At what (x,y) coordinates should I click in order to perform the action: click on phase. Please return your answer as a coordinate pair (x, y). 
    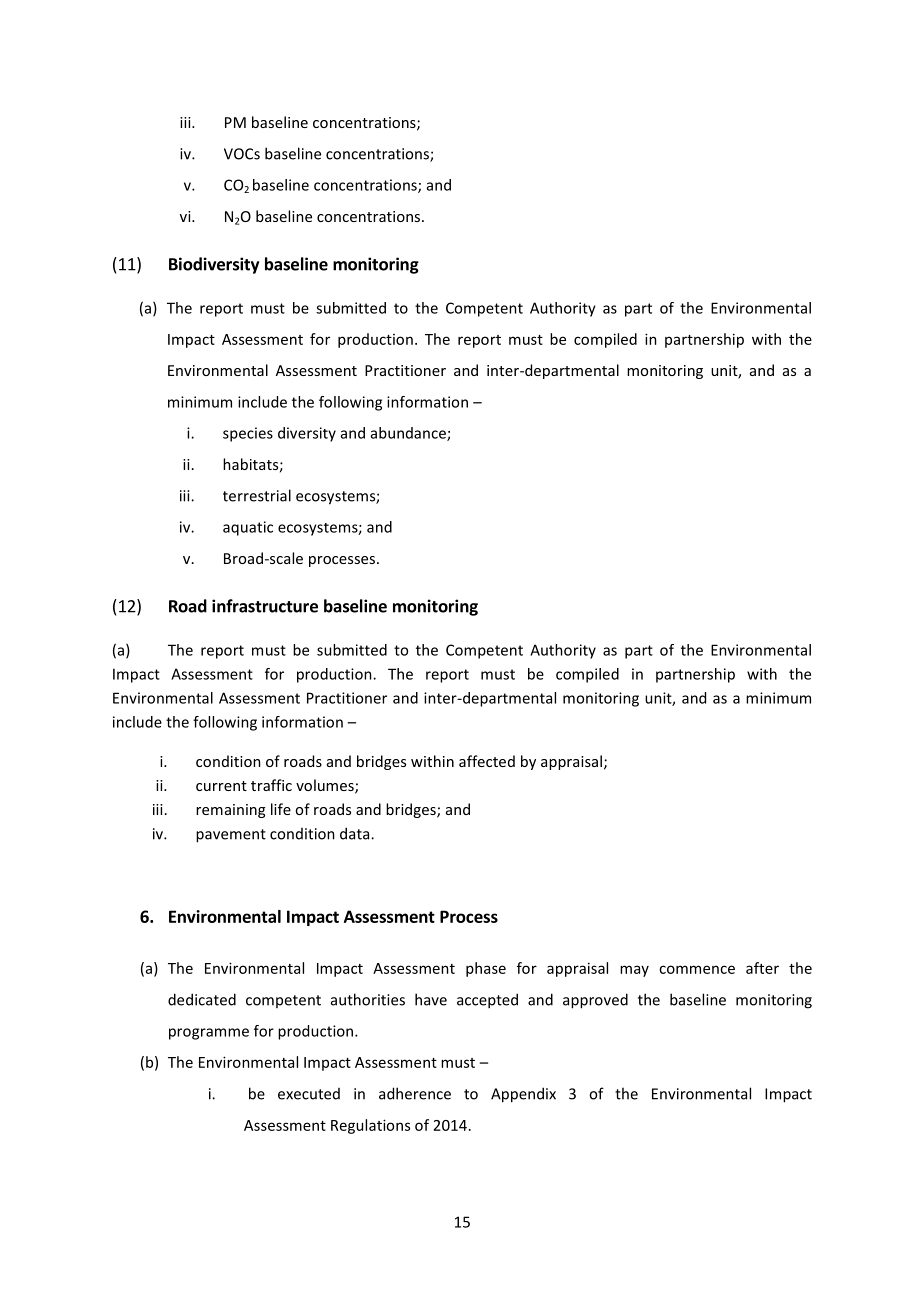
    Looking at the image, I should click on (486, 969).
